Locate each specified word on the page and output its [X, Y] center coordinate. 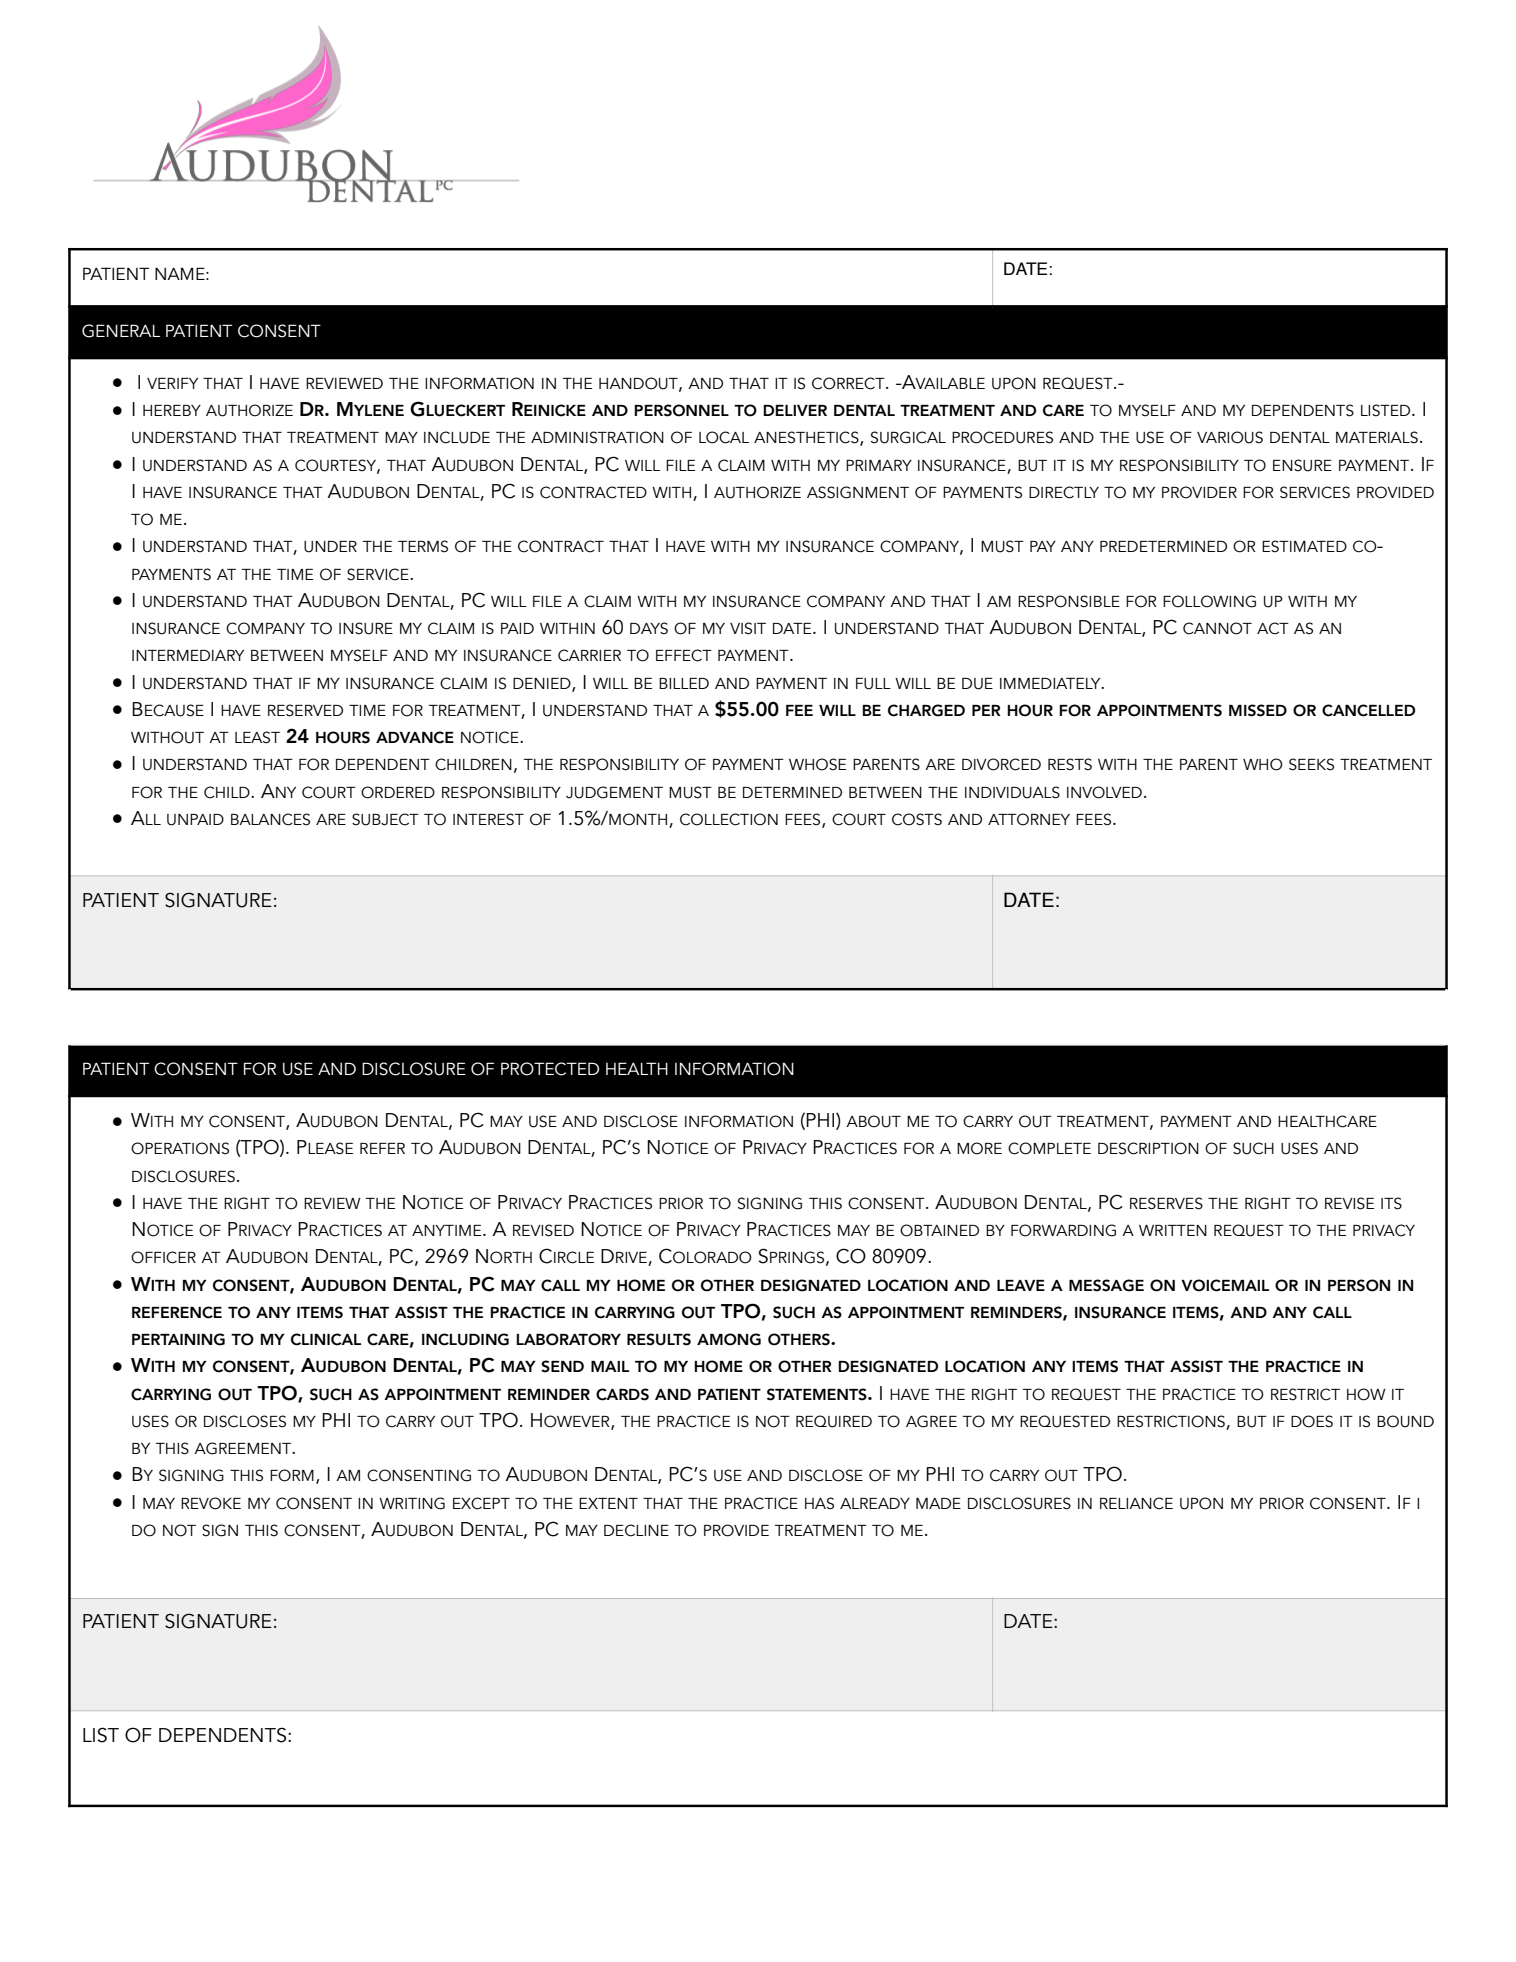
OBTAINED [939, 1230]
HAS [819, 1503]
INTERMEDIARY [188, 655]
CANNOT [1217, 628]
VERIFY [172, 383]
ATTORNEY [1029, 819]
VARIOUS [1230, 437]
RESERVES [1166, 1203]
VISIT [748, 628]
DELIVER [795, 410]
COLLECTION [729, 819]
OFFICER [163, 1257]
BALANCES [270, 819]
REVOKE [211, 1503]
